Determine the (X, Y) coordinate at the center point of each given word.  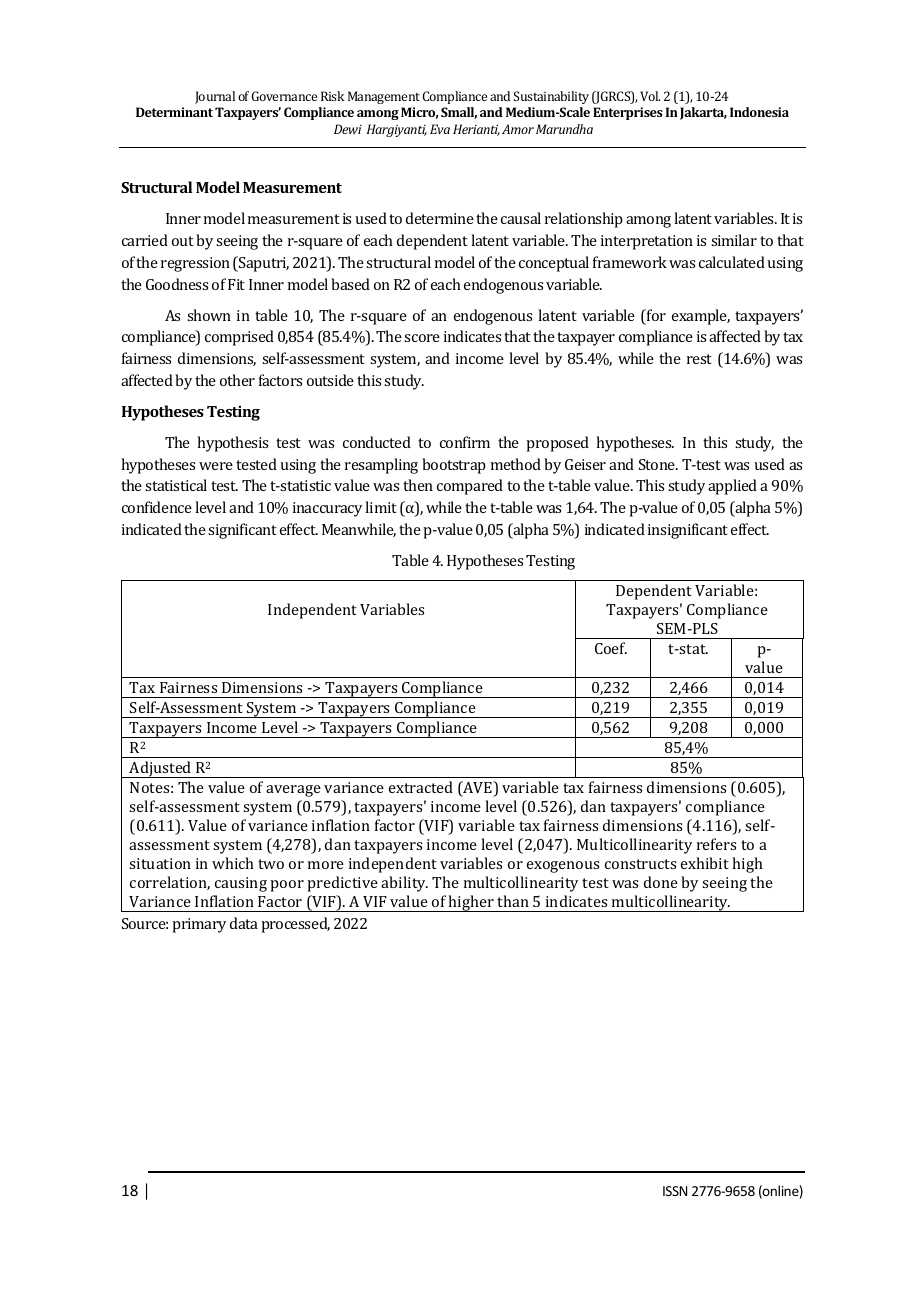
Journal (215, 97)
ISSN (675, 1191)
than (513, 901)
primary (199, 925)
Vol (650, 96)
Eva (440, 129)
